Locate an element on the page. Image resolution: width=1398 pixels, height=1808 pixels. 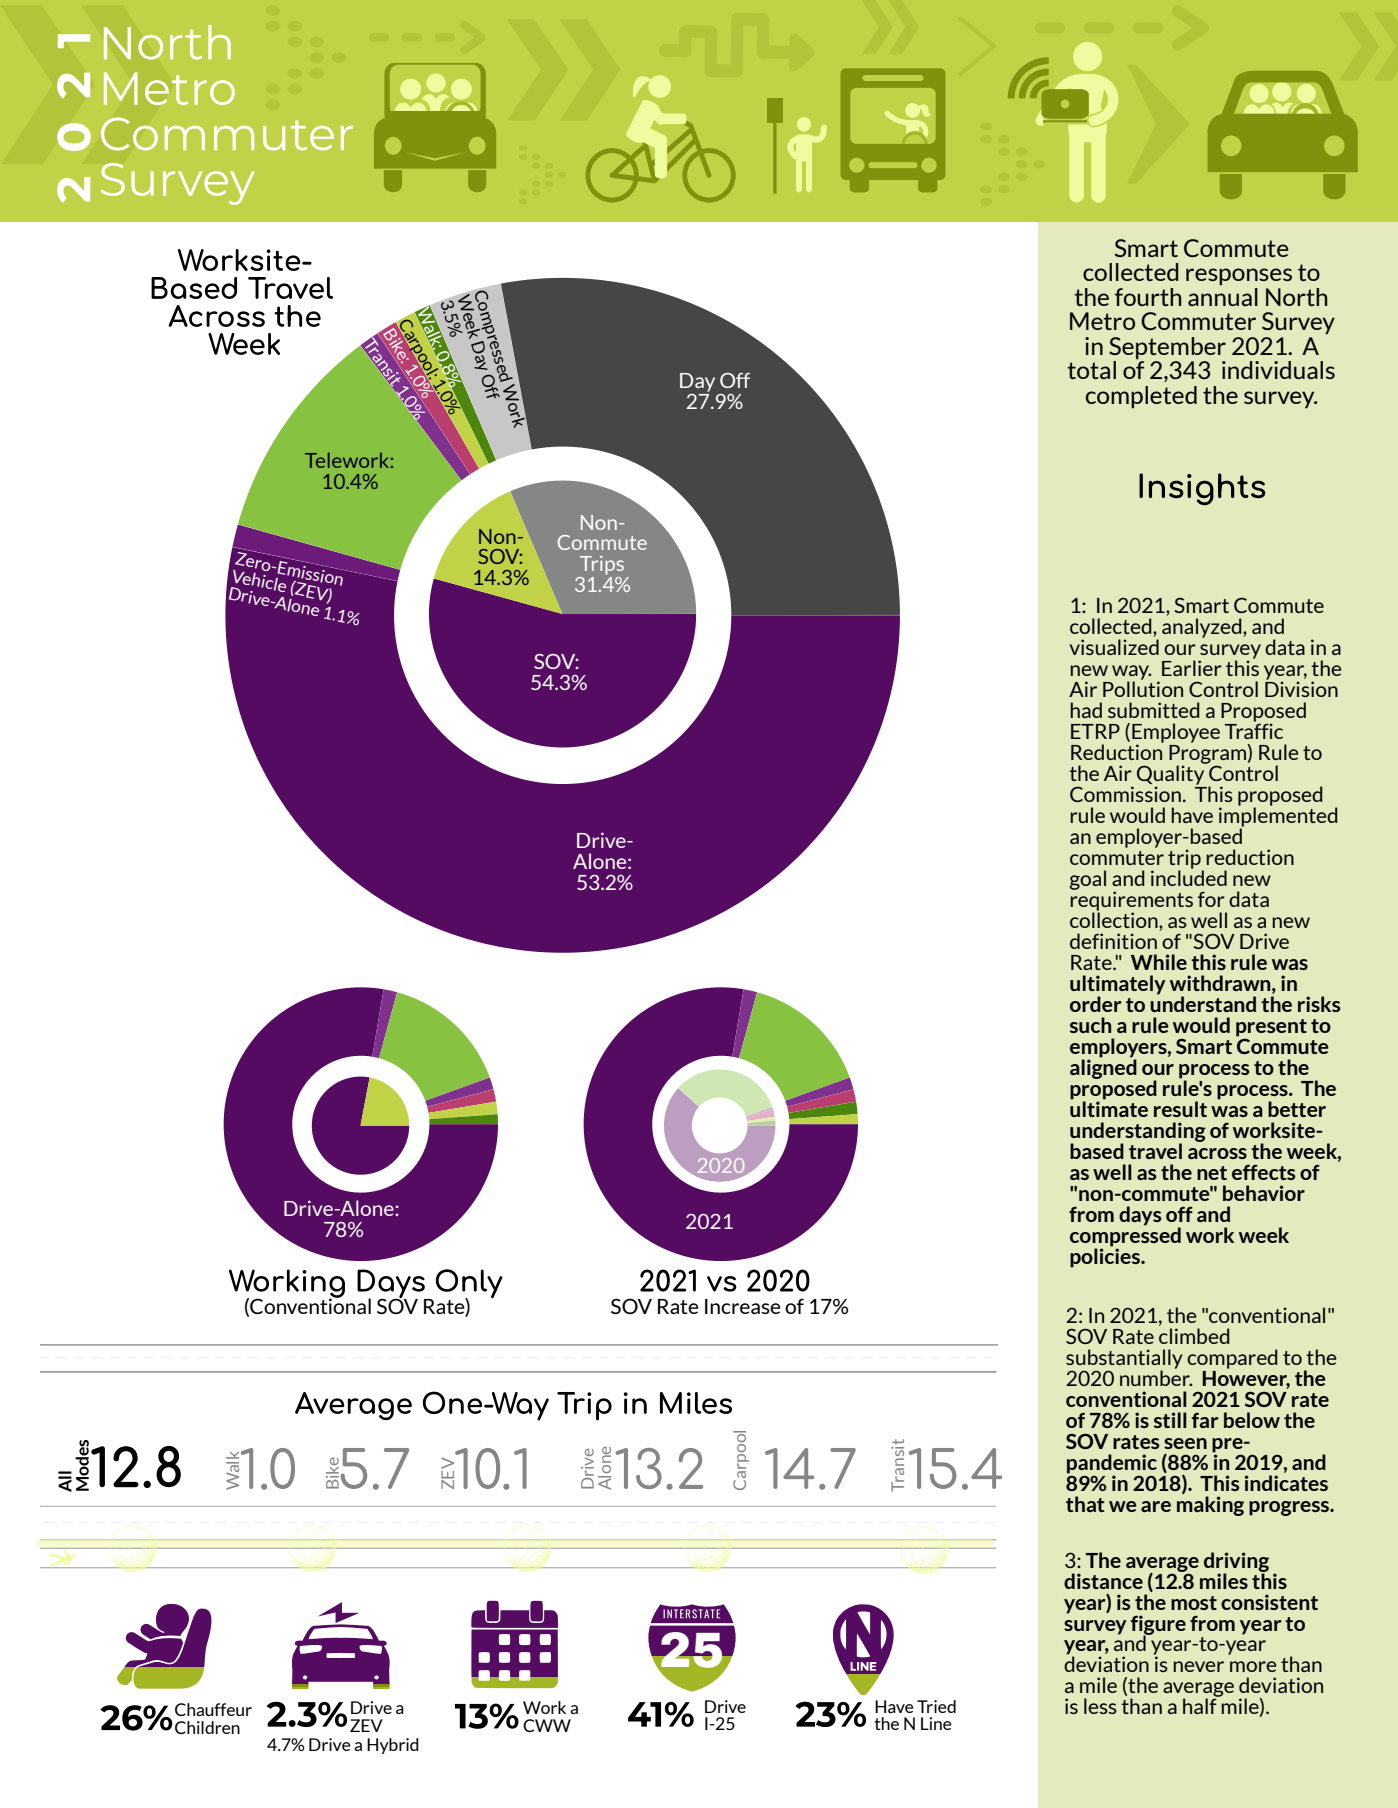
Tried is located at coordinates (936, 1706).
